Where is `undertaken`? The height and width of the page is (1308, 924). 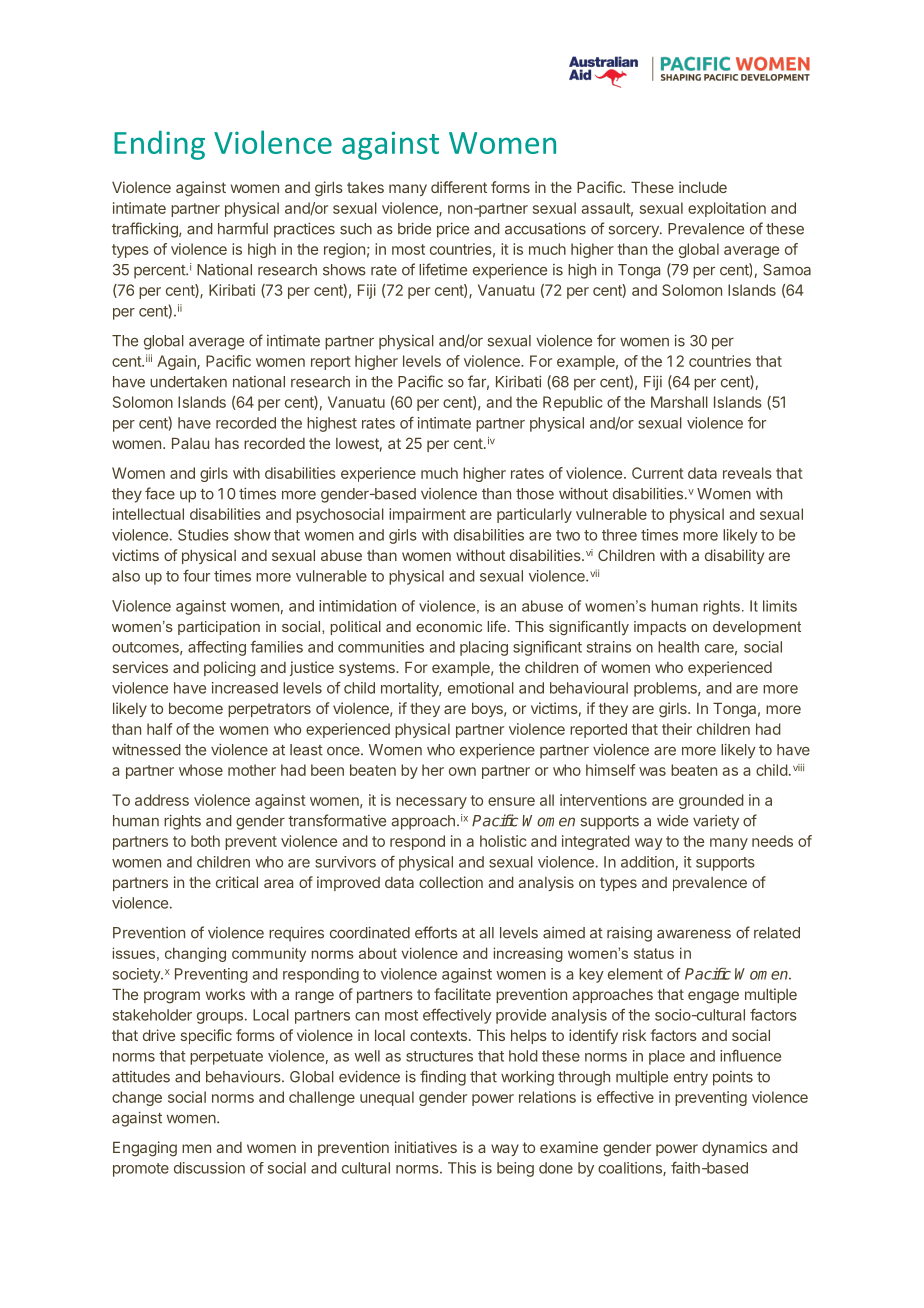 undertaken is located at coordinates (188, 382).
